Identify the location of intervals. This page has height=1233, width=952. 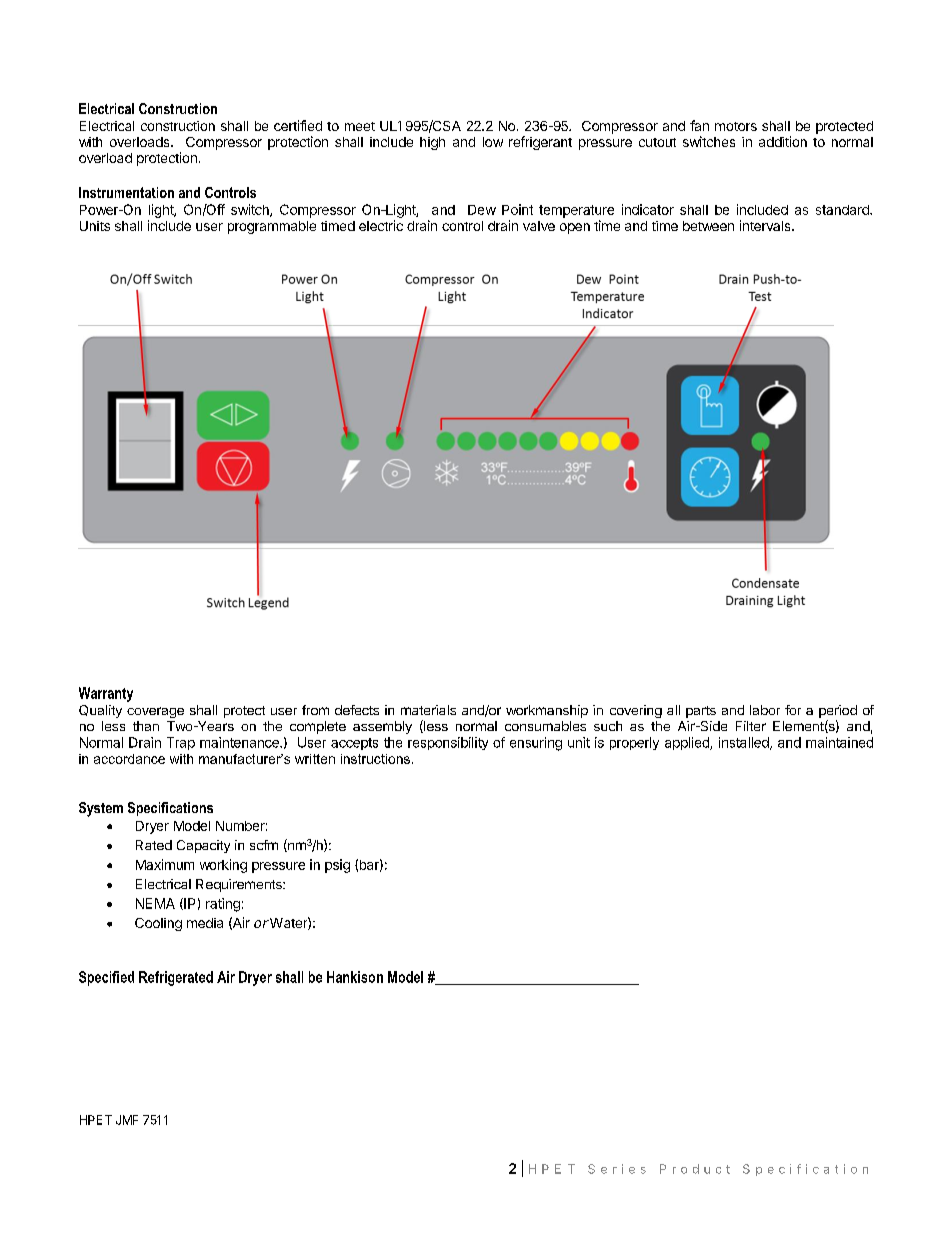
(766, 225).
